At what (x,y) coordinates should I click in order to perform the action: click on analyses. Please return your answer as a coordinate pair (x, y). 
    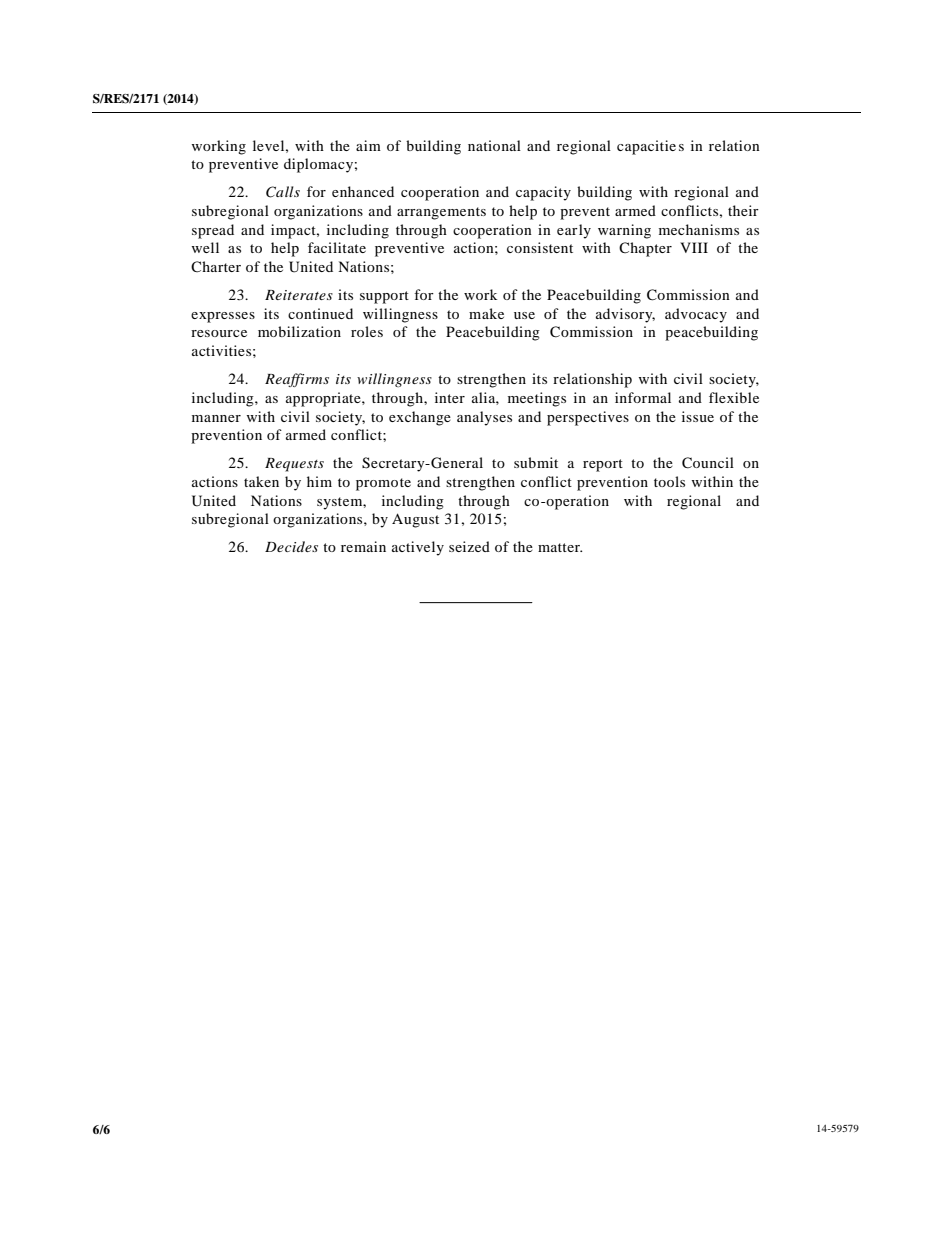
    Looking at the image, I should click on (484, 418).
